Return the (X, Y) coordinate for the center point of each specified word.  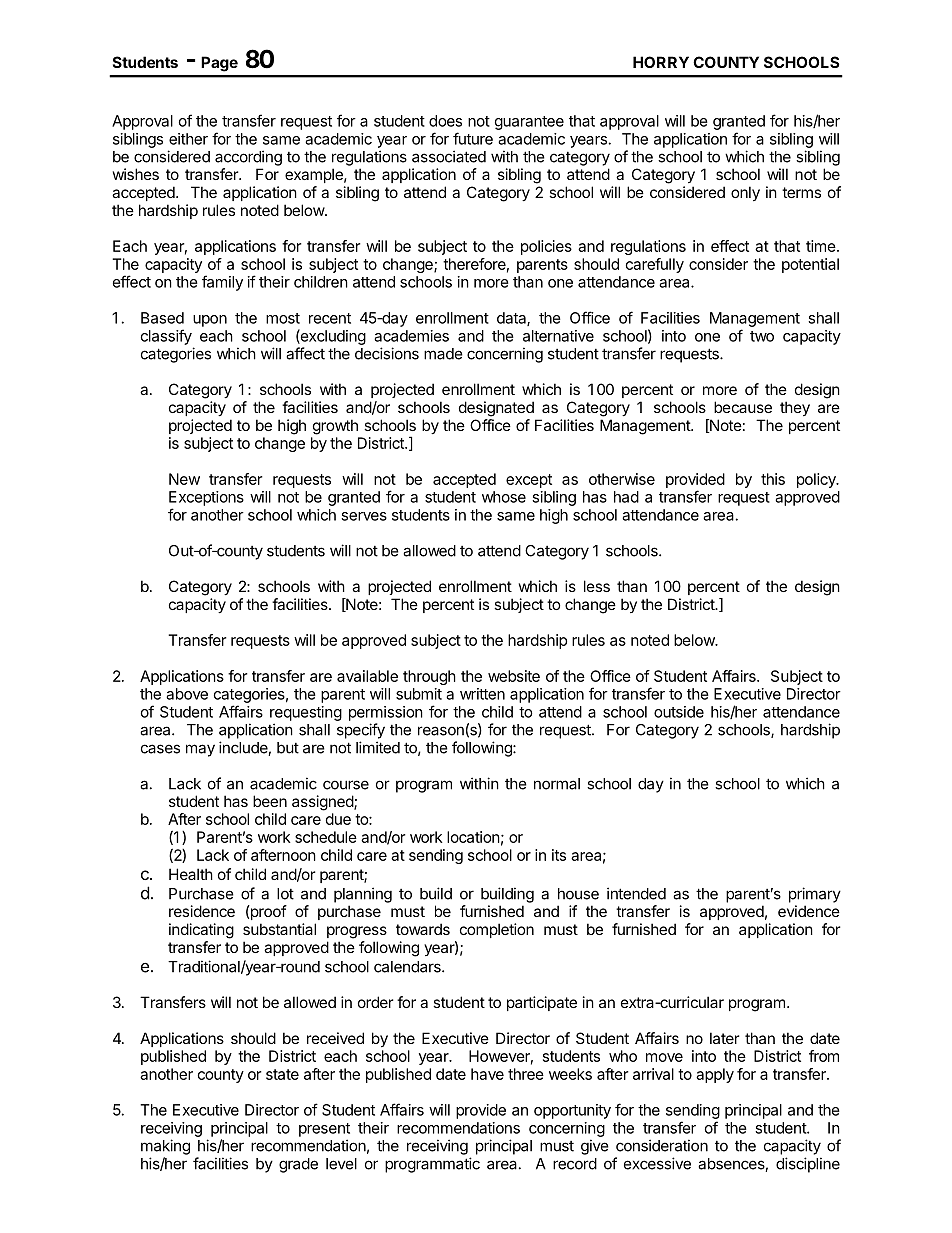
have (487, 1074)
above (187, 694)
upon (210, 321)
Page (219, 64)
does (445, 121)
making (165, 1147)
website (514, 676)
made (443, 354)
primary (815, 895)
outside (679, 712)
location (473, 837)
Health (191, 874)
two (762, 336)
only (745, 193)
